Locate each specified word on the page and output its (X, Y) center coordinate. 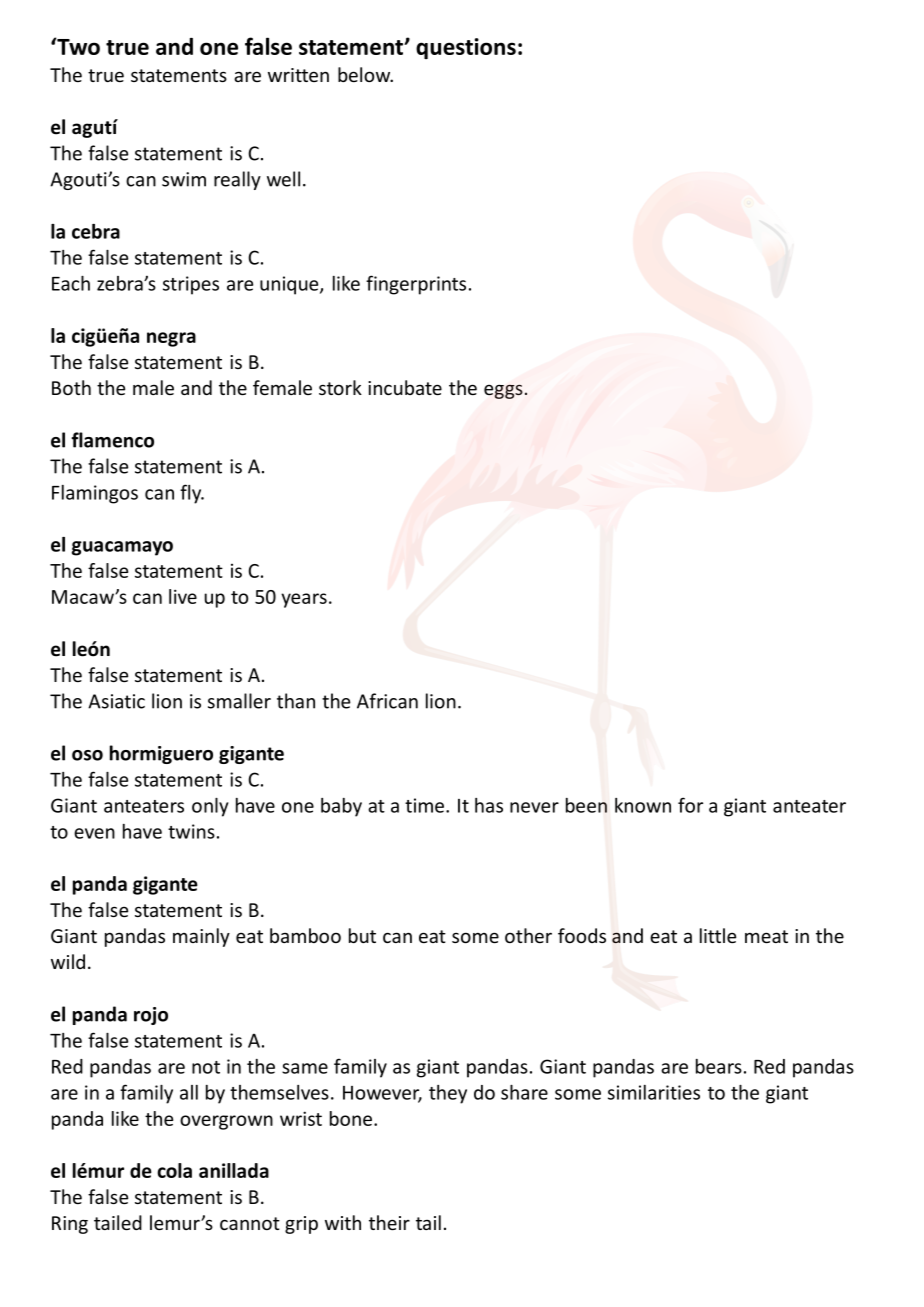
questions (466, 48)
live (183, 596)
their (389, 1222)
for (690, 805)
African (387, 701)
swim (184, 179)
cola (174, 1170)
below (365, 74)
